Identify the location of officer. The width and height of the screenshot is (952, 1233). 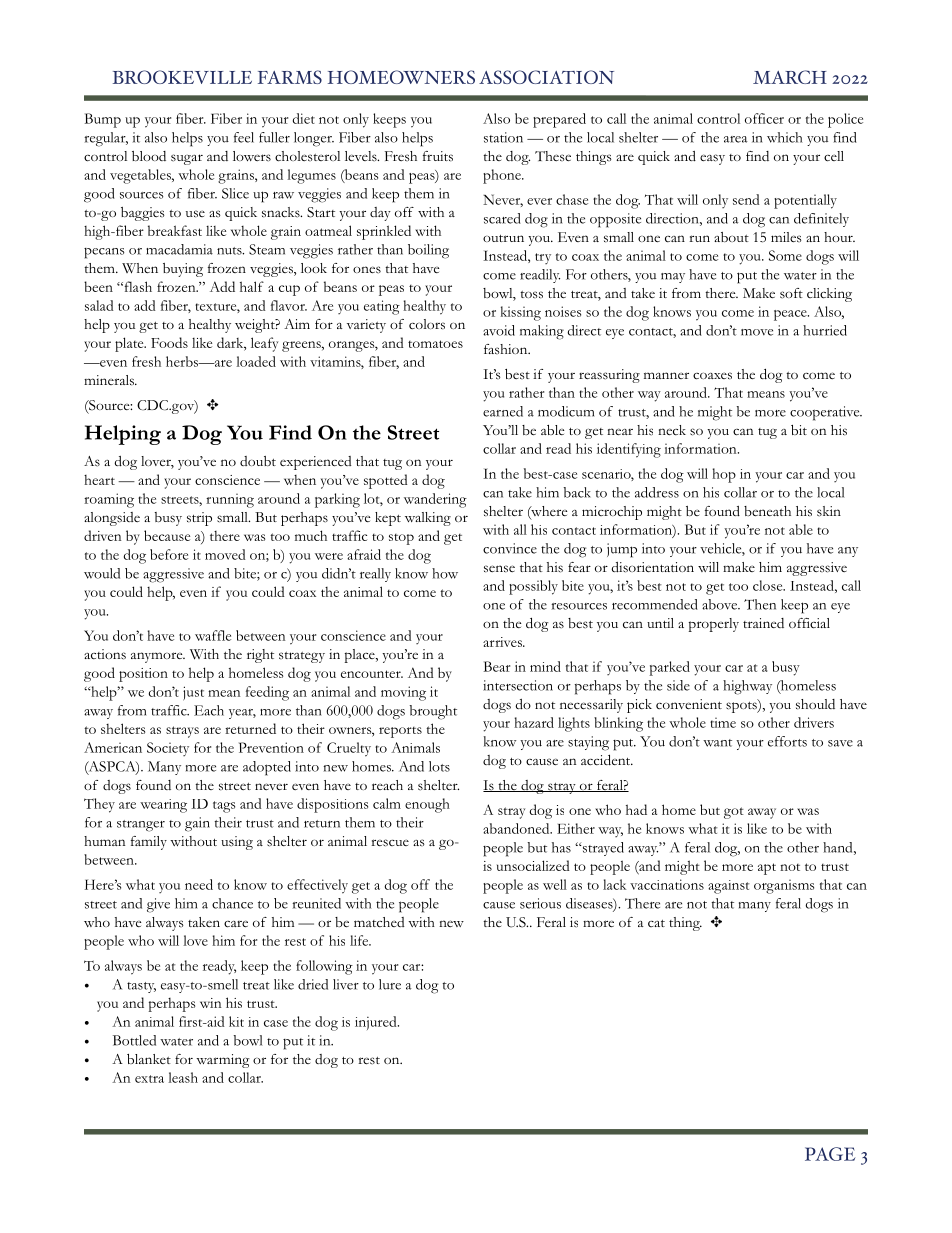
(764, 118).
